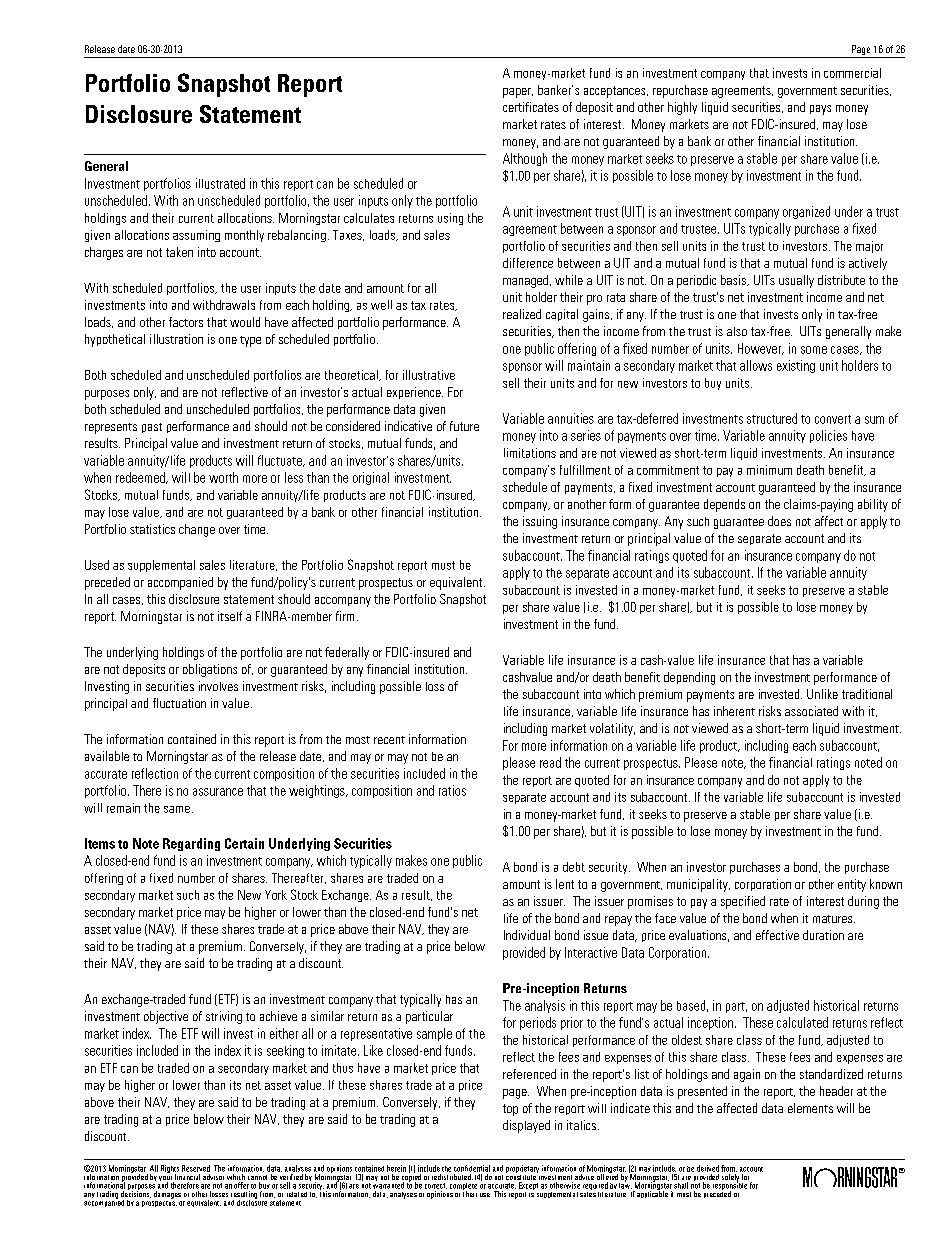 The height and width of the image is (1233, 952). What do you see at coordinates (810, 1108) in the image?
I see `elements` at bounding box center [810, 1108].
